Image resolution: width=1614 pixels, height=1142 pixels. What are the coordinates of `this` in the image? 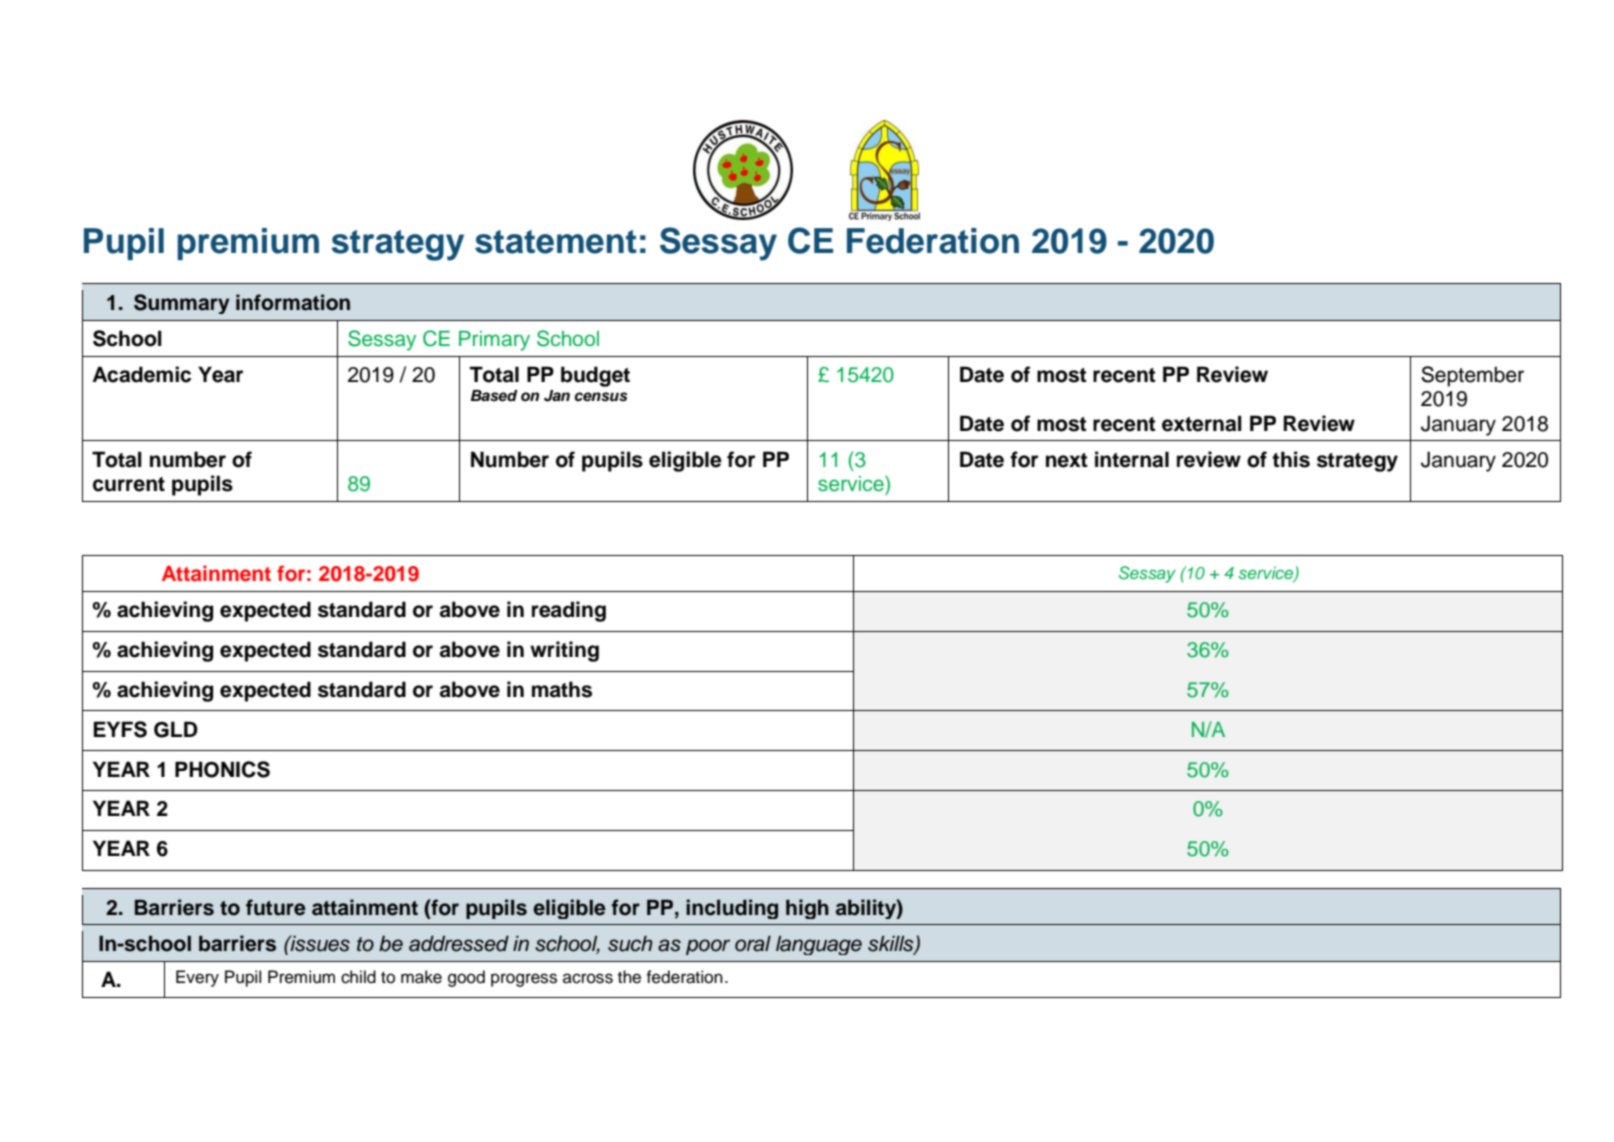 It's located at (1291, 459).
